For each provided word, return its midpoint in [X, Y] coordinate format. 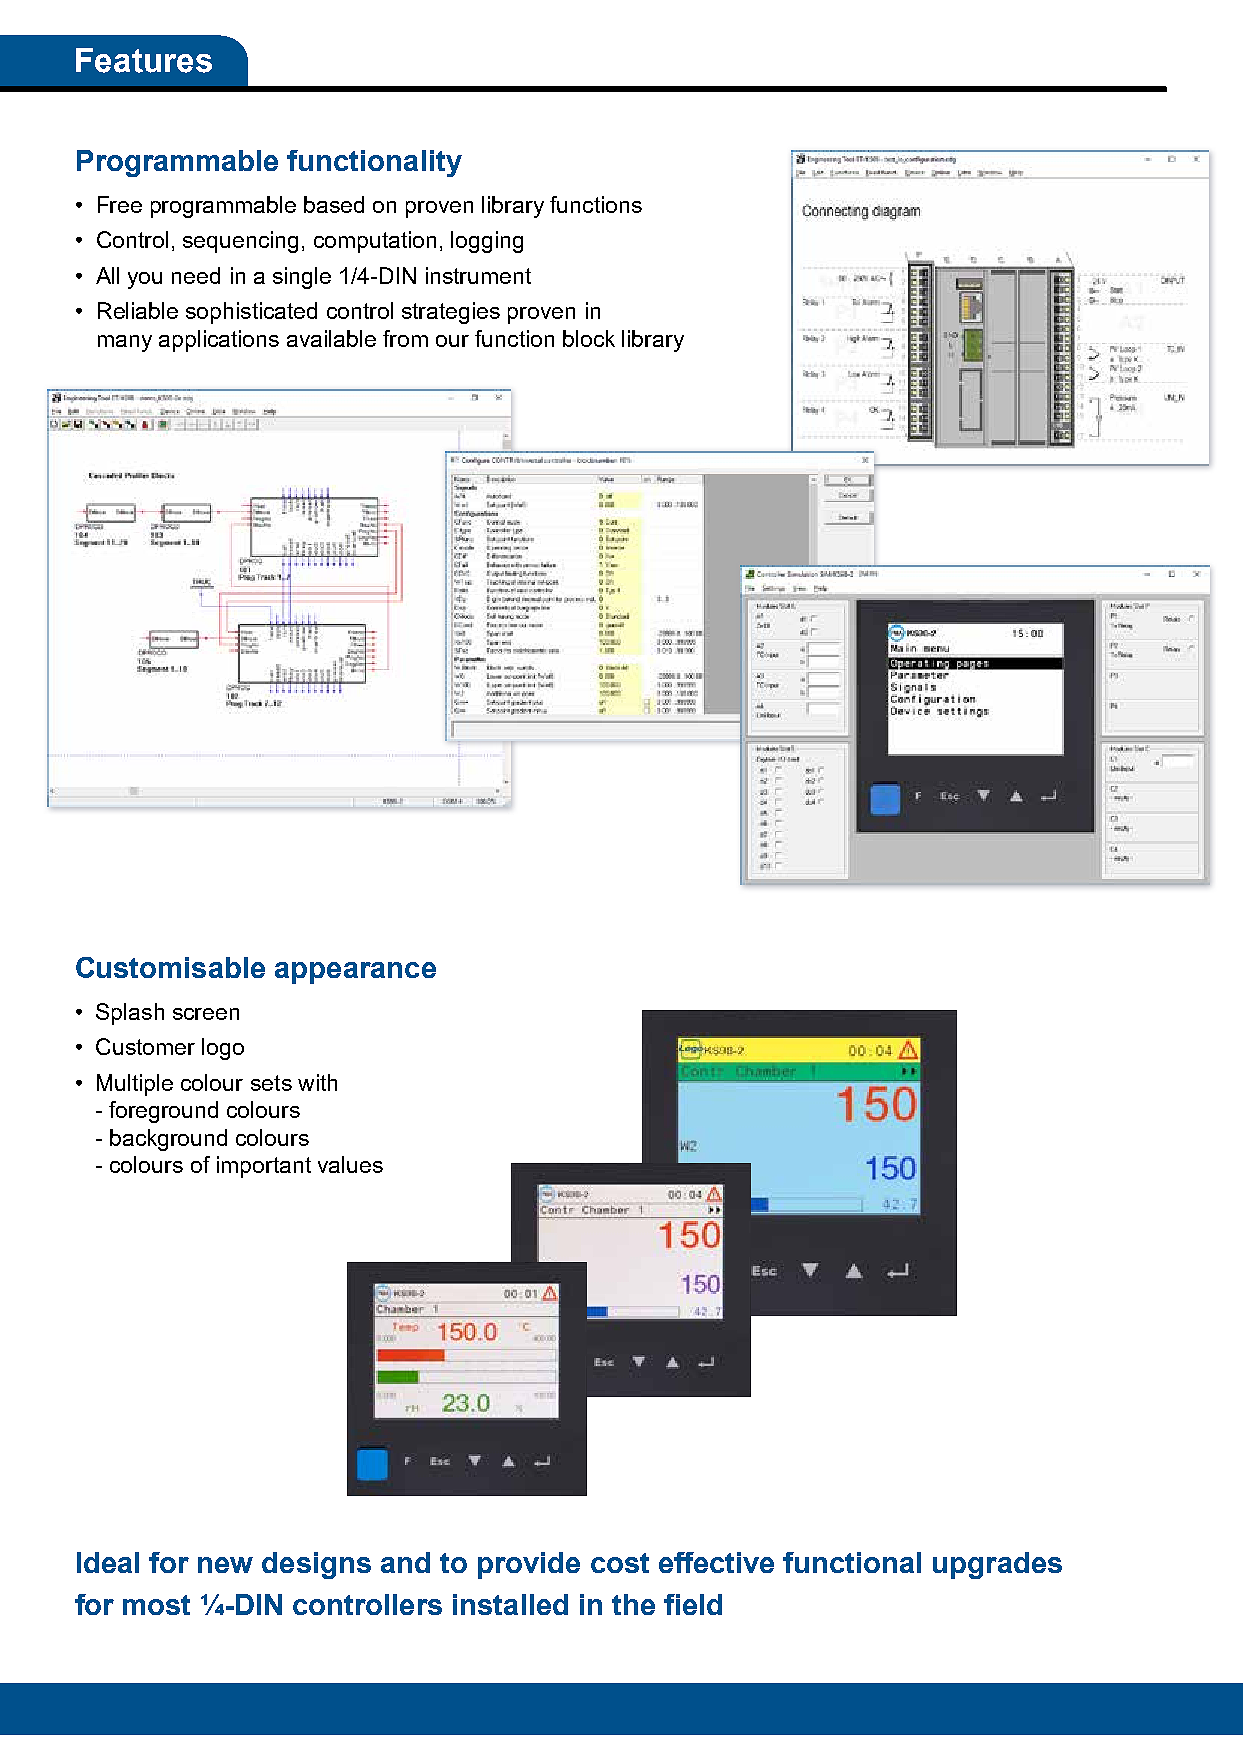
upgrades [997, 1565]
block [589, 338]
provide [529, 1565]
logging [487, 242]
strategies [451, 313]
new [225, 1565]
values [350, 1164]
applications [219, 341]
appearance [355, 973]
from [405, 338]
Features [144, 60]
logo [223, 1049]
